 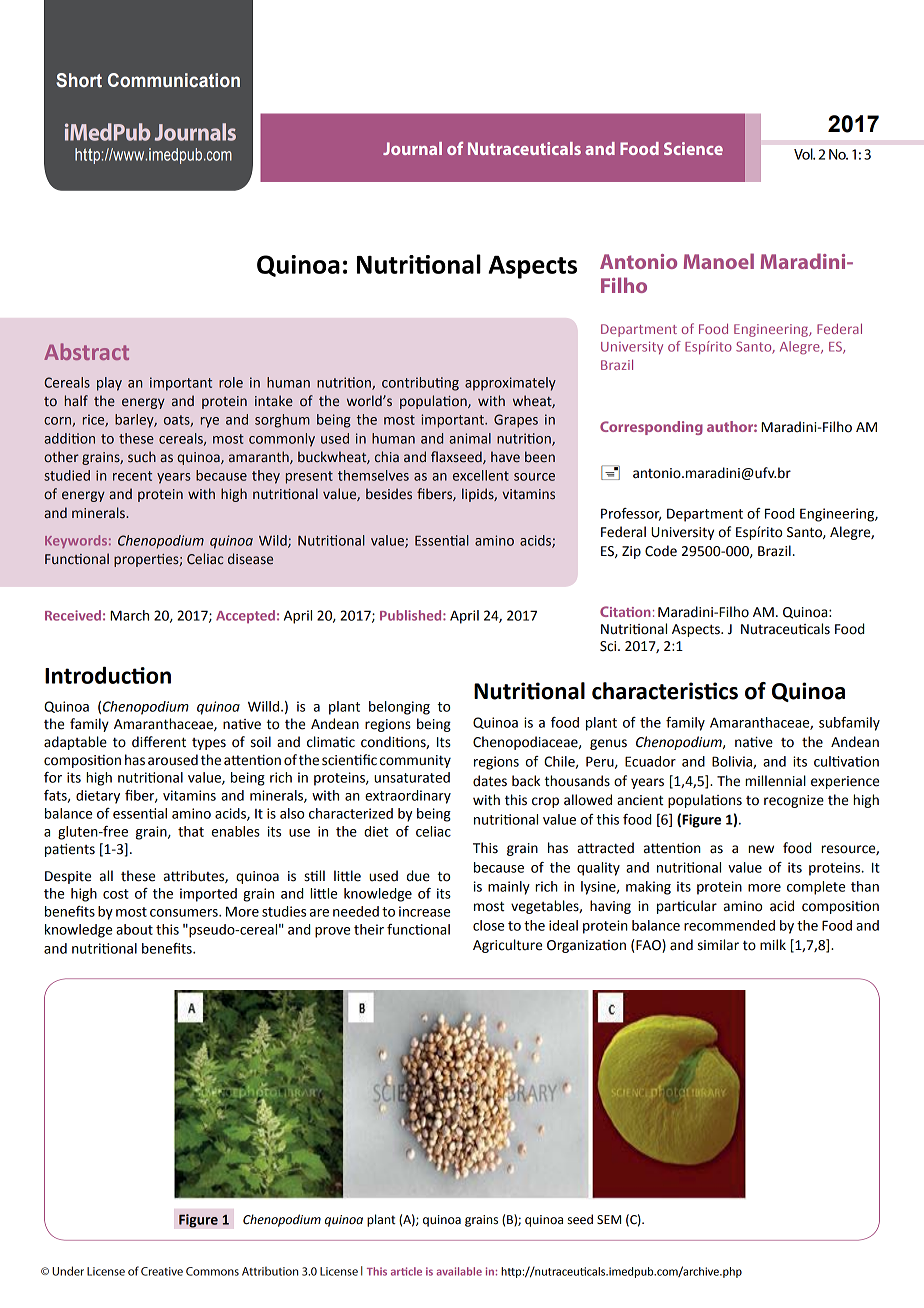 I want to click on Communication, so click(x=174, y=80).
